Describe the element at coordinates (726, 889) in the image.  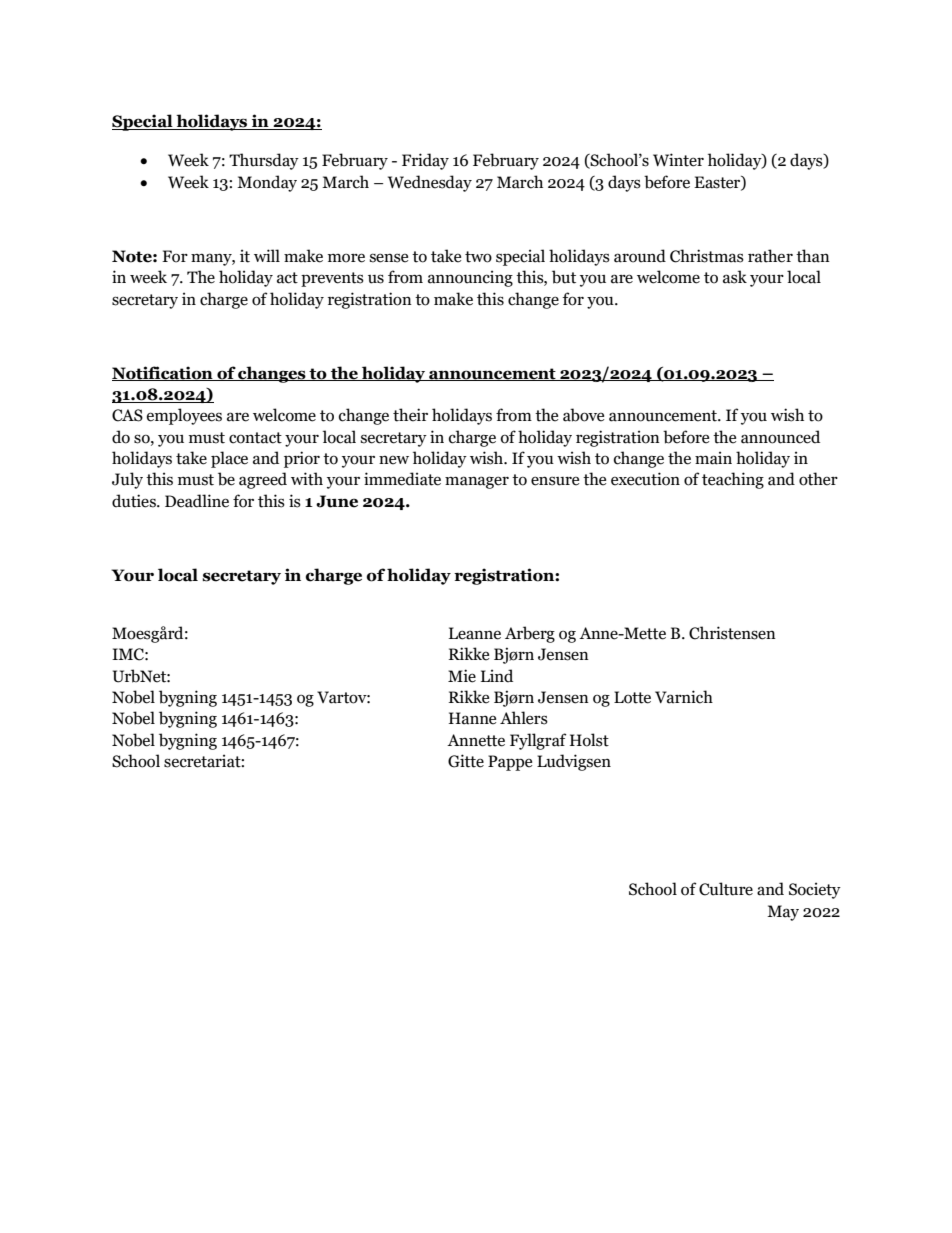
I see `Culture` at that location.
